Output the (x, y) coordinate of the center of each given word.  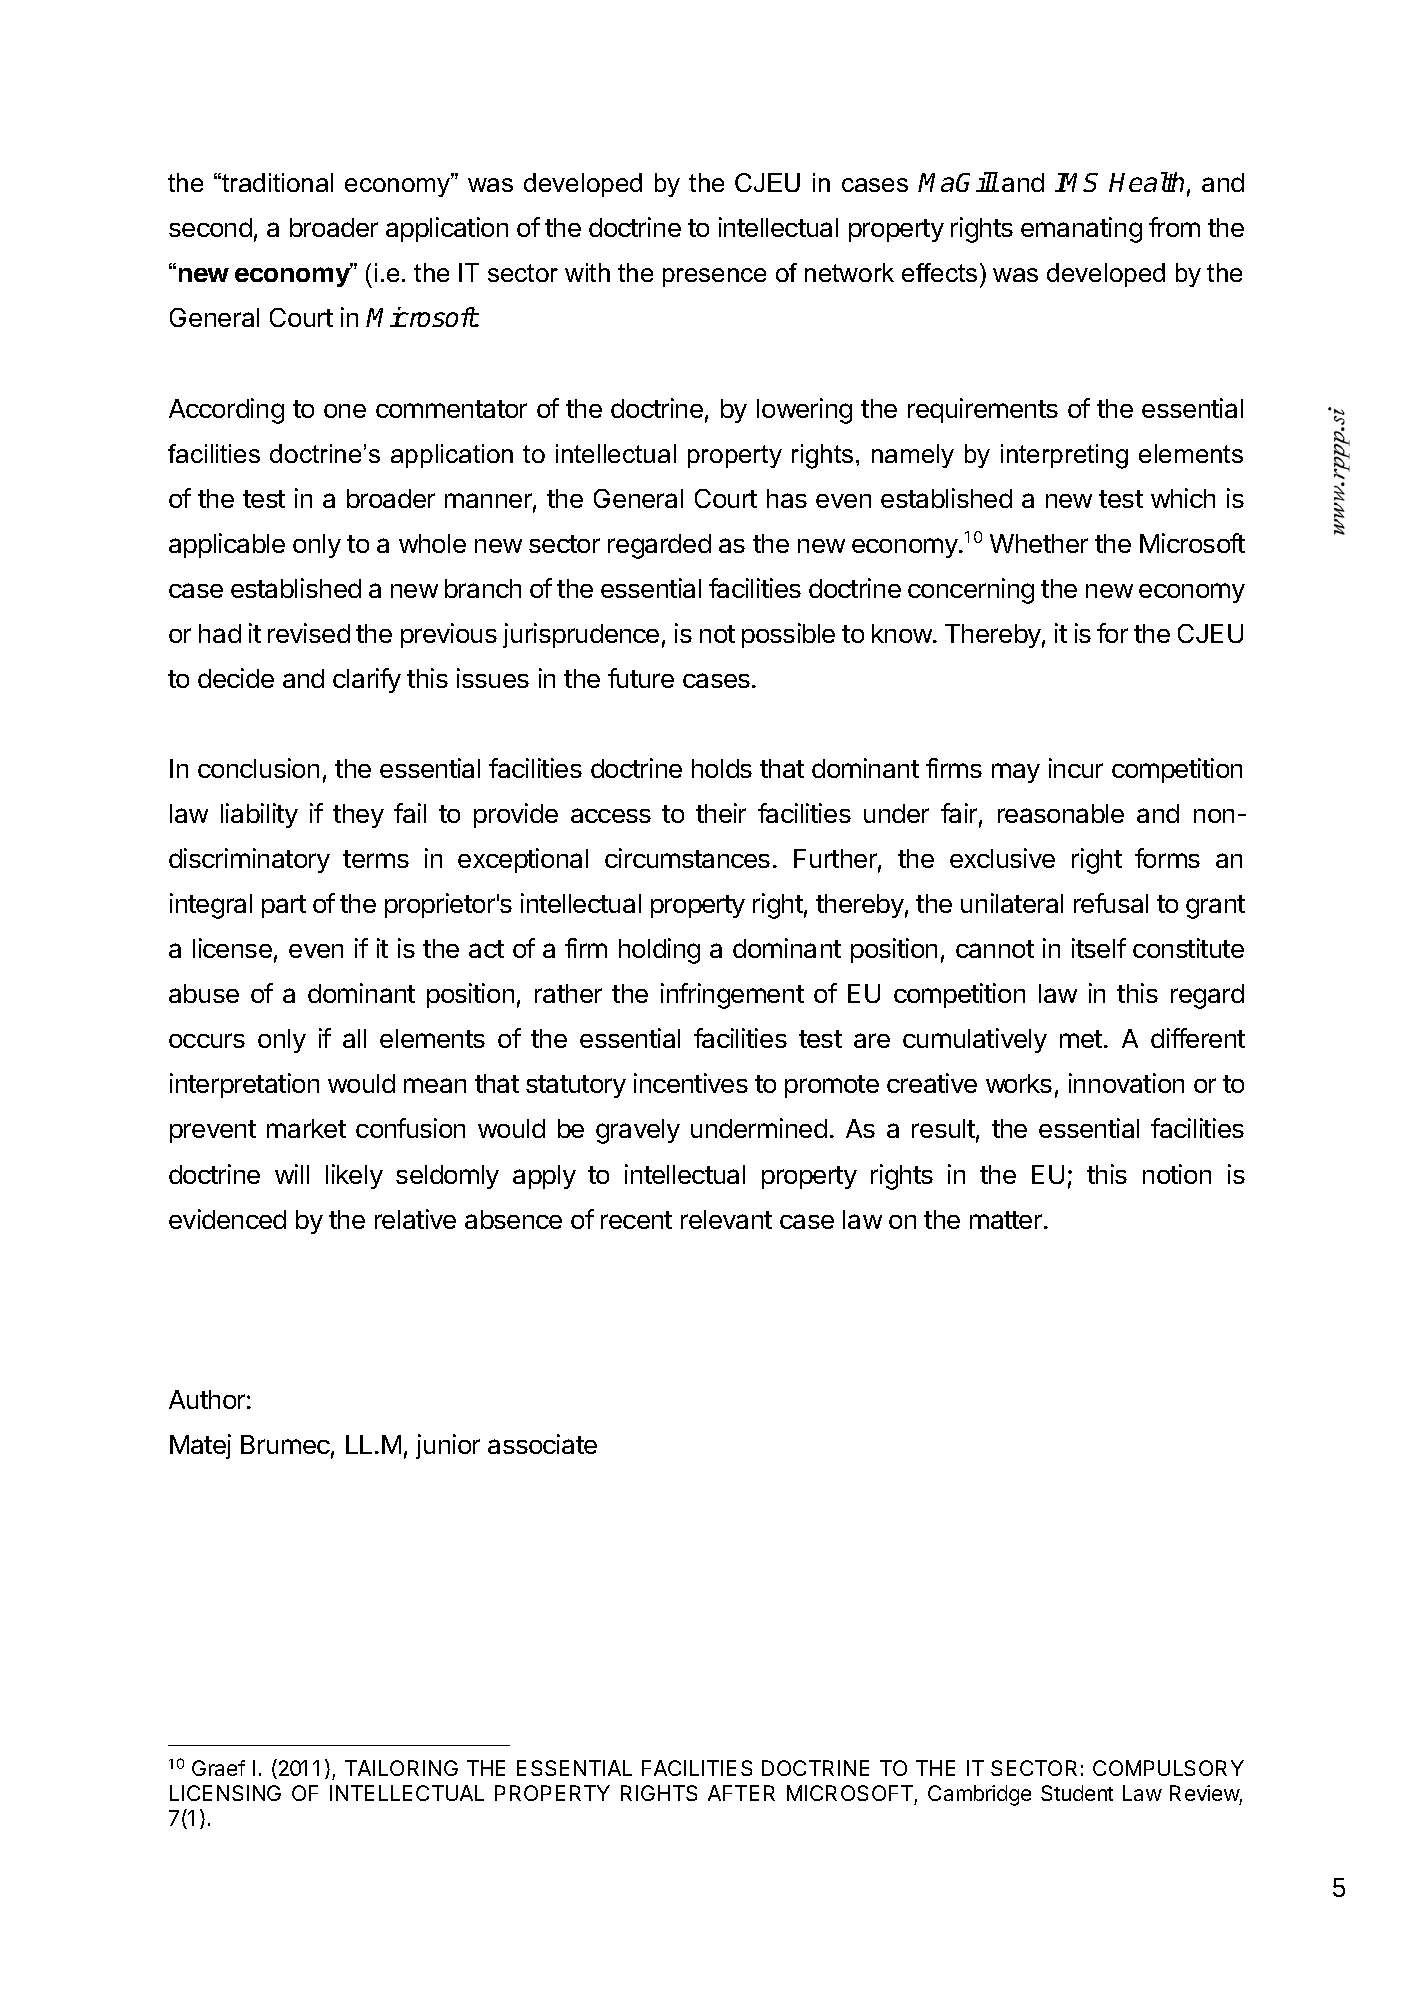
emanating (1081, 230)
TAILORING (401, 1768)
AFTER (741, 1793)
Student (1077, 1793)
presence (714, 277)
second (210, 227)
